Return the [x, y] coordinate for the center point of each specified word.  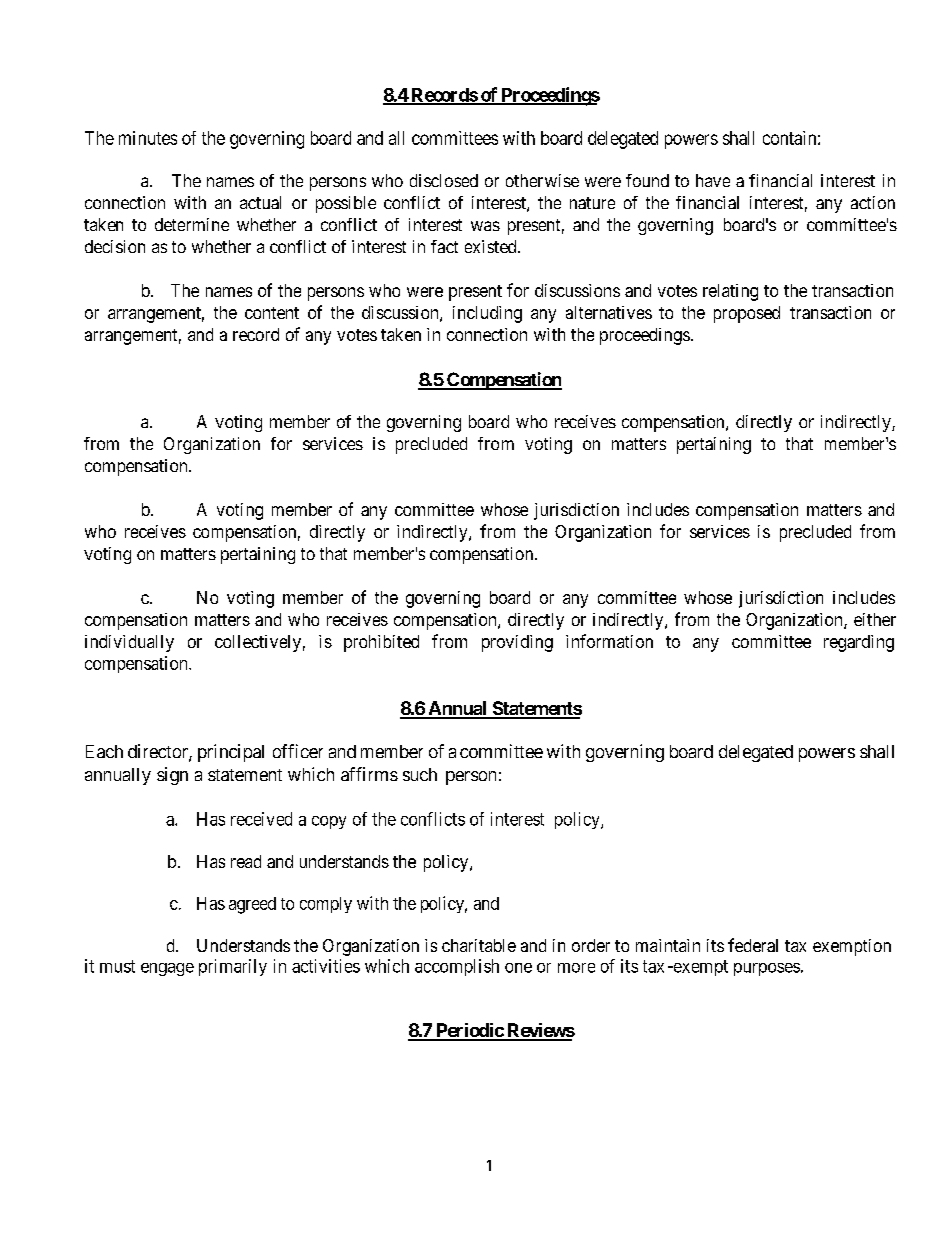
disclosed [444, 180]
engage [167, 969]
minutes [148, 138]
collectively [258, 643]
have [713, 180]
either [875, 619]
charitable [479, 945]
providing [517, 643]
